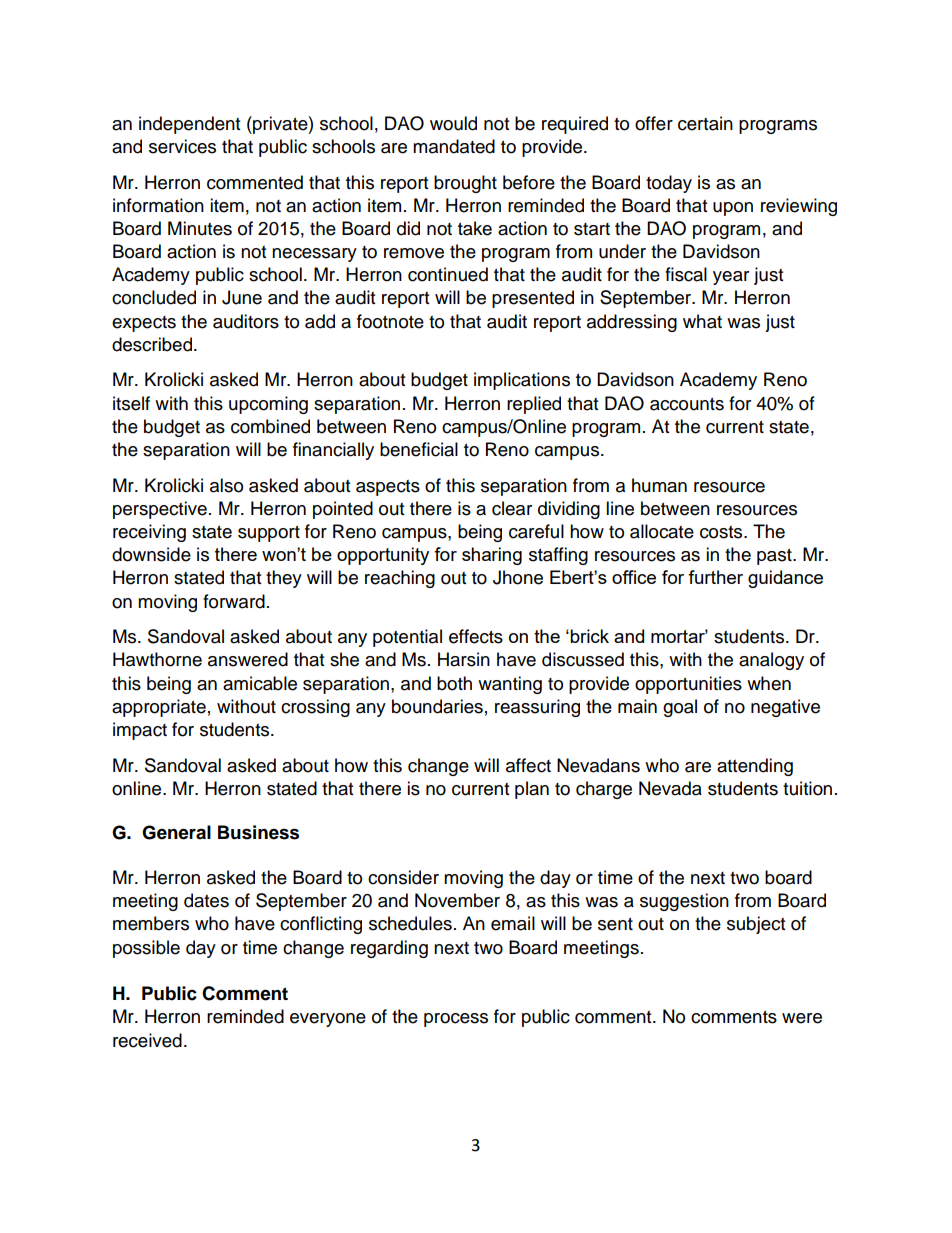 The image size is (952, 1233). I want to click on what, so click(702, 321).
